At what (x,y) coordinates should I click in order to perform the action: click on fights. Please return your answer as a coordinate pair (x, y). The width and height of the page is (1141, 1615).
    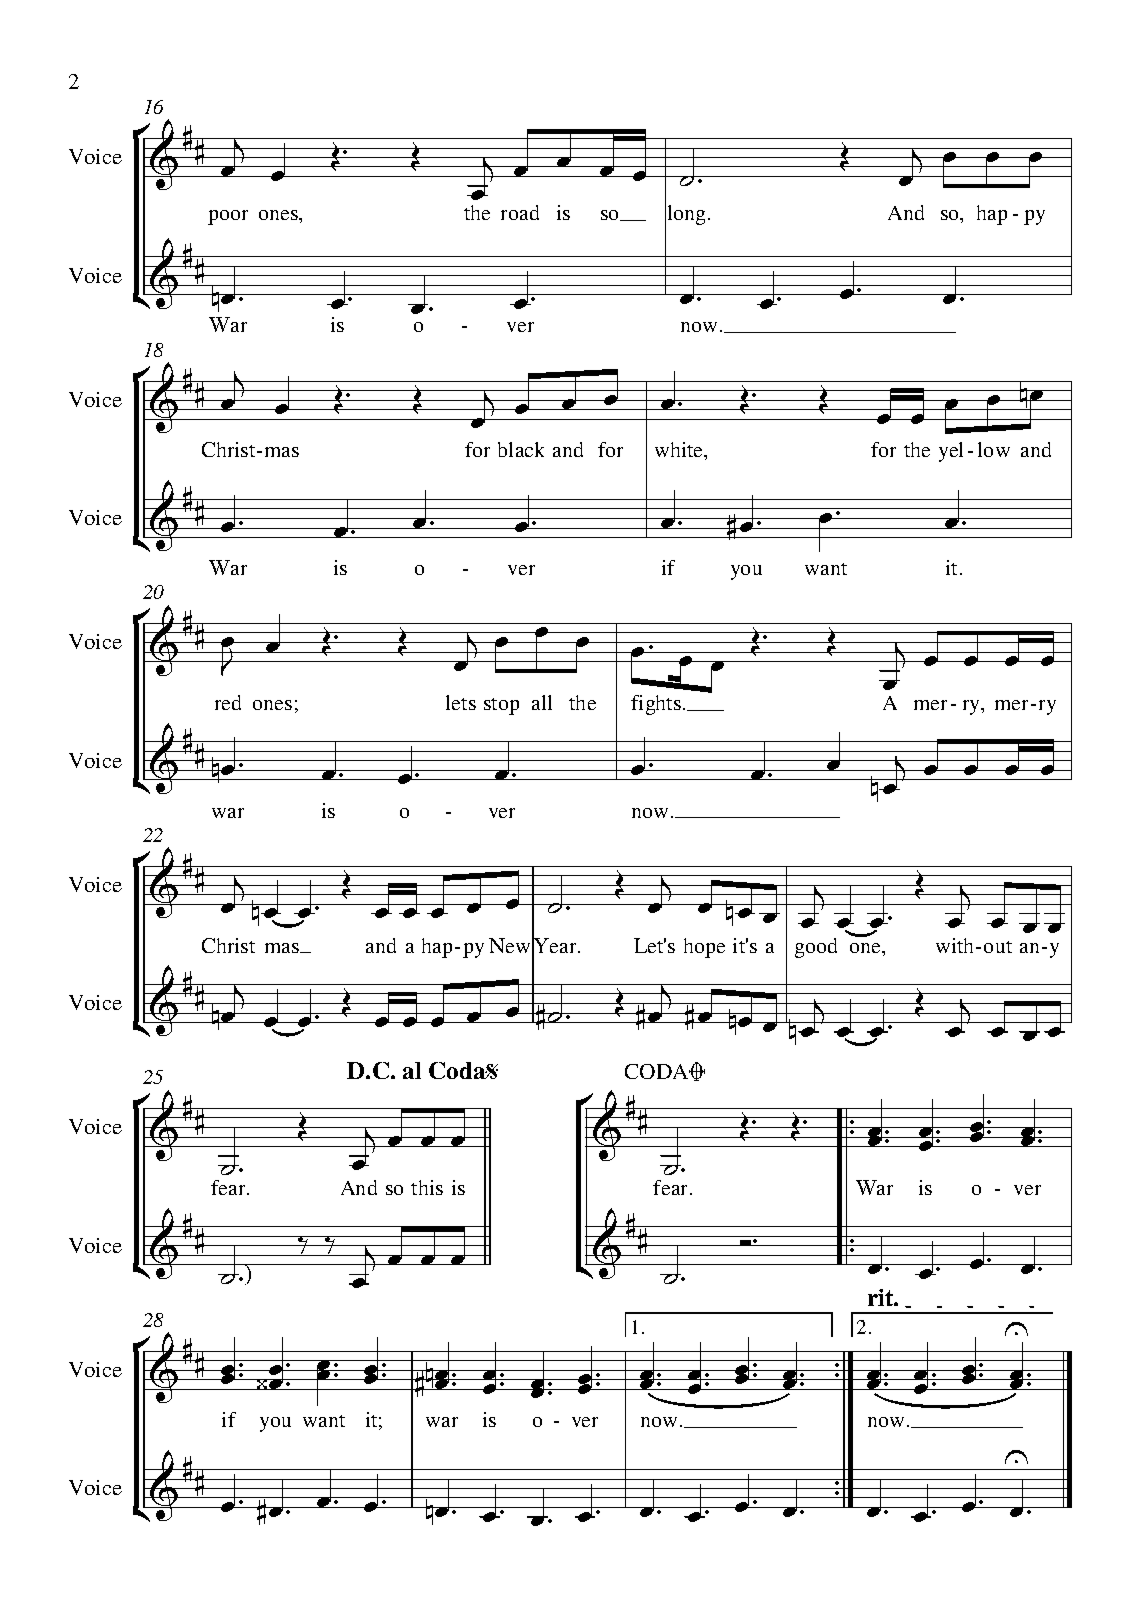
    Looking at the image, I should click on (656, 705).
